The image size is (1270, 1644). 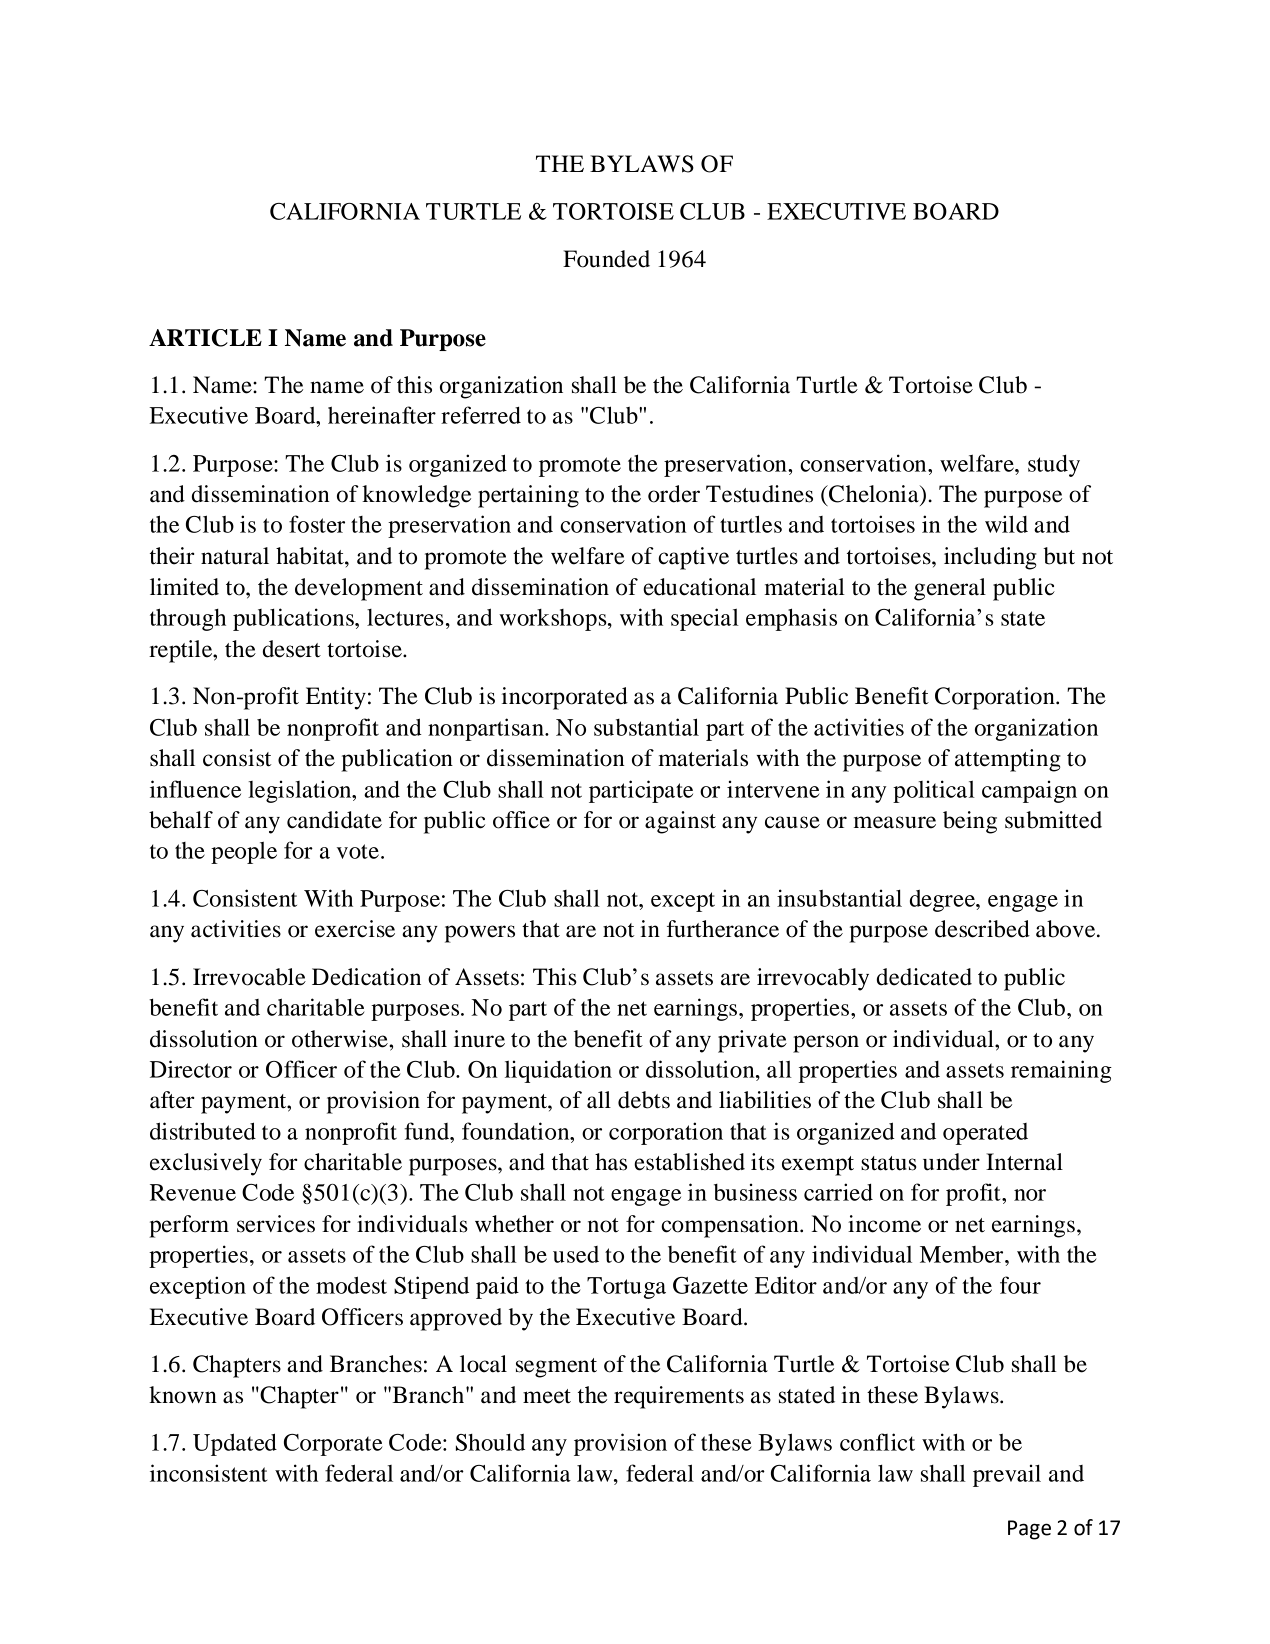 What do you see at coordinates (679, 1397) in the page?
I see `requirements` at bounding box center [679, 1397].
